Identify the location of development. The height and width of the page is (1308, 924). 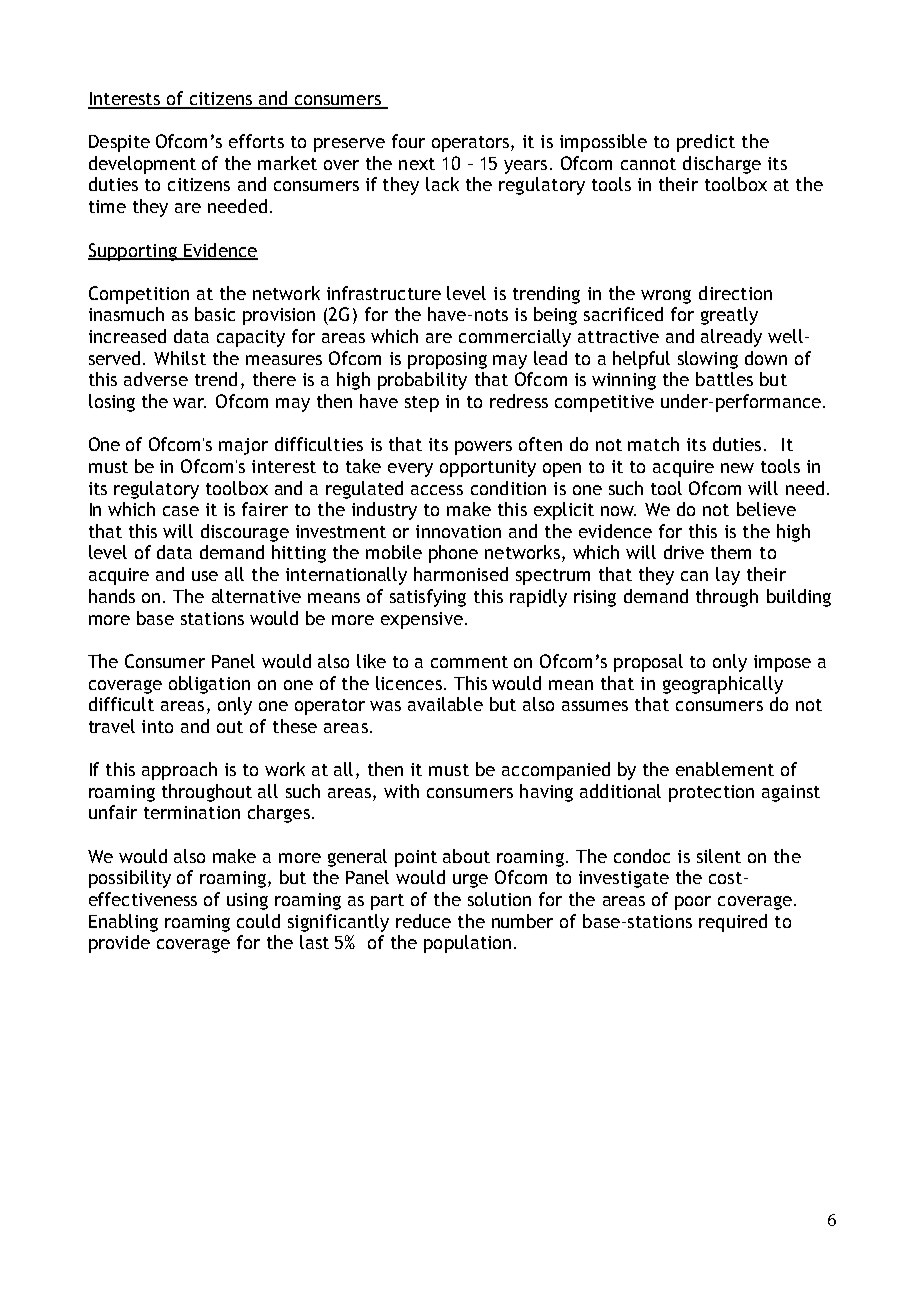
(142, 165).
